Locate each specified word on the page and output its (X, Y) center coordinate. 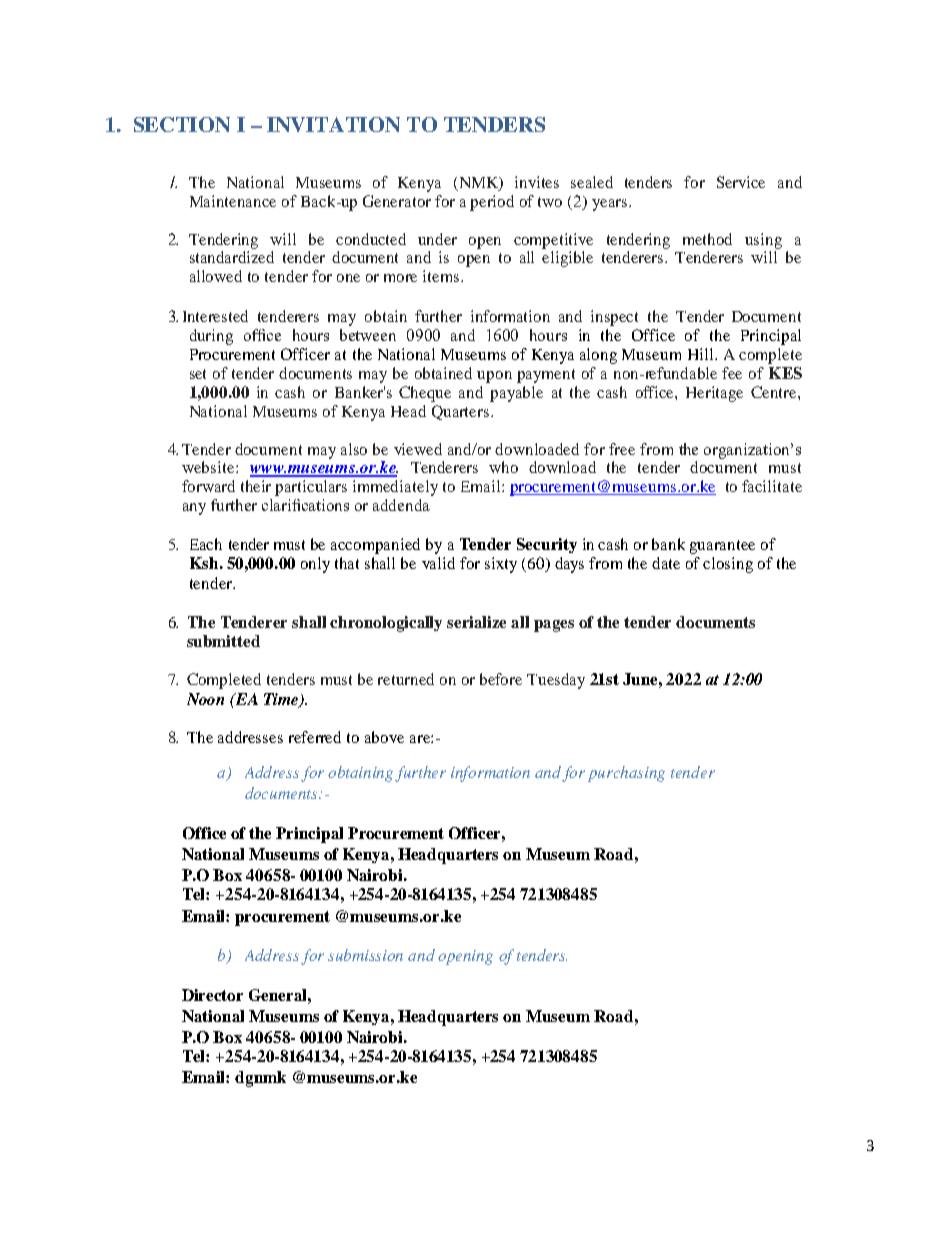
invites (537, 182)
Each (206, 544)
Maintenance (233, 201)
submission (365, 955)
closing (728, 565)
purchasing (626, 774)
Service (741, 182)
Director (212, 995)
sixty (501, 565)
